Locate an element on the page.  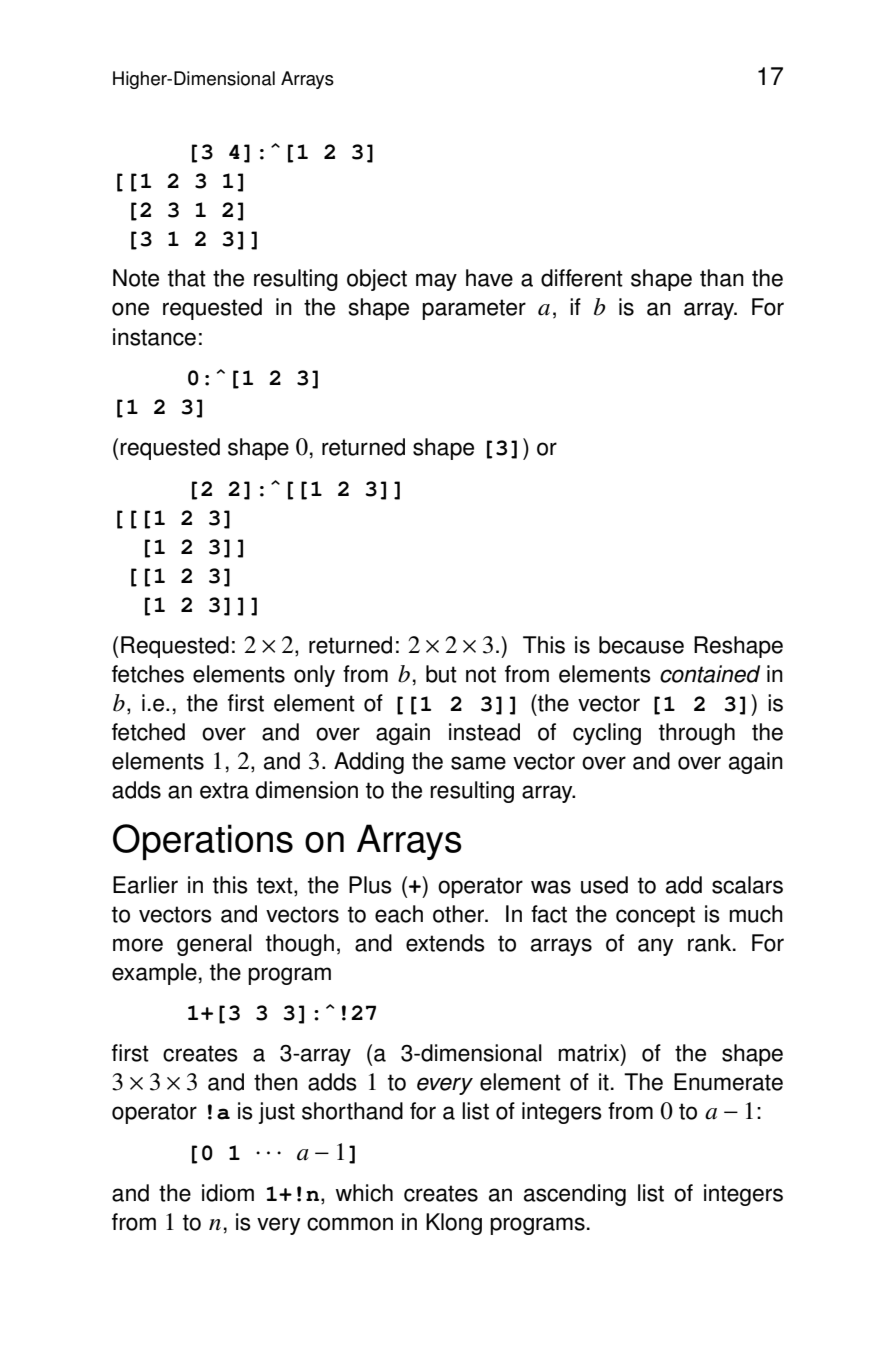
instance is located at coordinates (154, 337).
